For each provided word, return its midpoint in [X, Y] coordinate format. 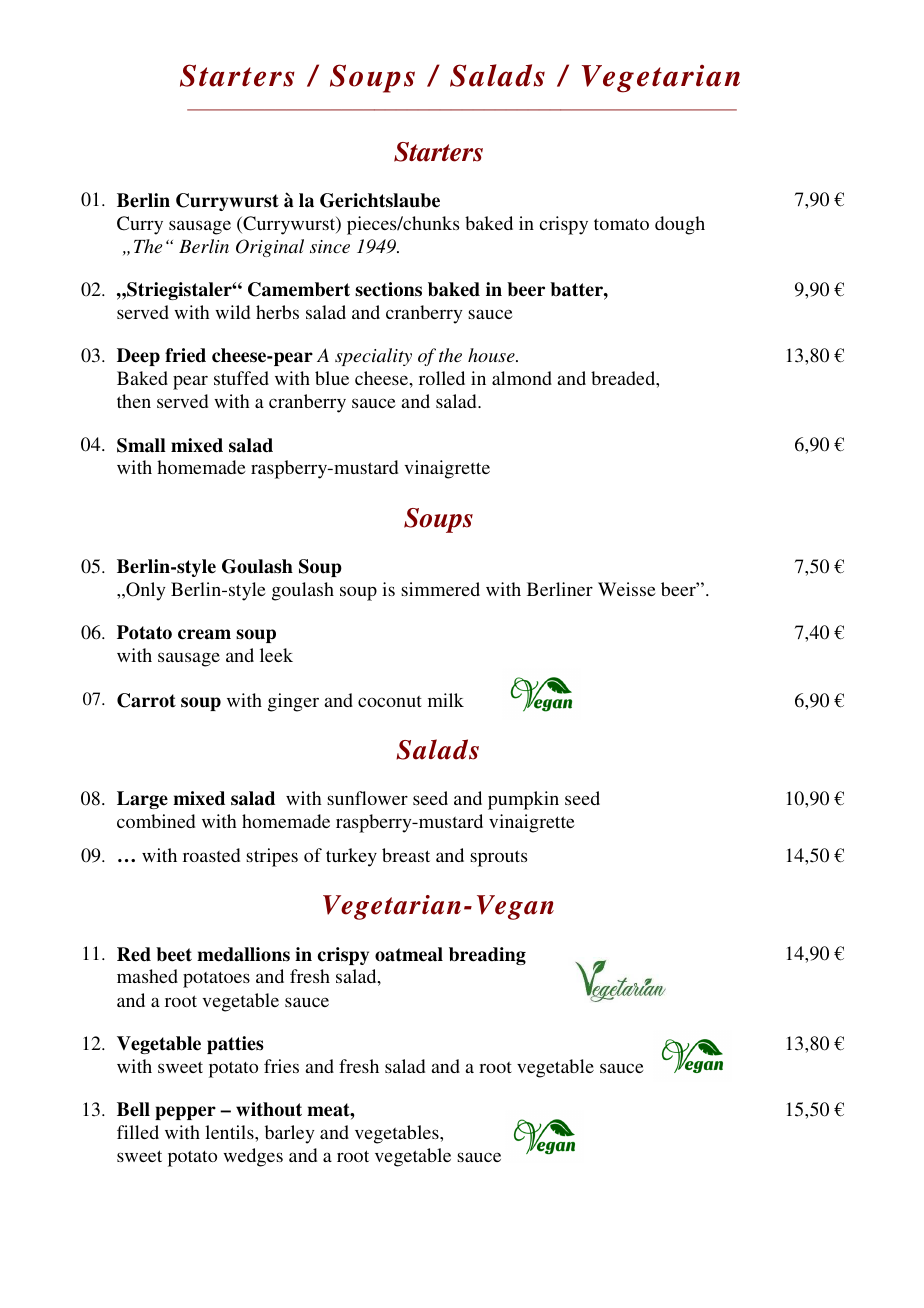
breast [406, 855]
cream [204, 634]
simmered [440, 589]
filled [138, 1132]
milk [446, 700]
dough [680, 225]
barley [289, 1134]
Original [270, 248]
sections [388, 289]
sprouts [498, 858]
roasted [211, 855]
